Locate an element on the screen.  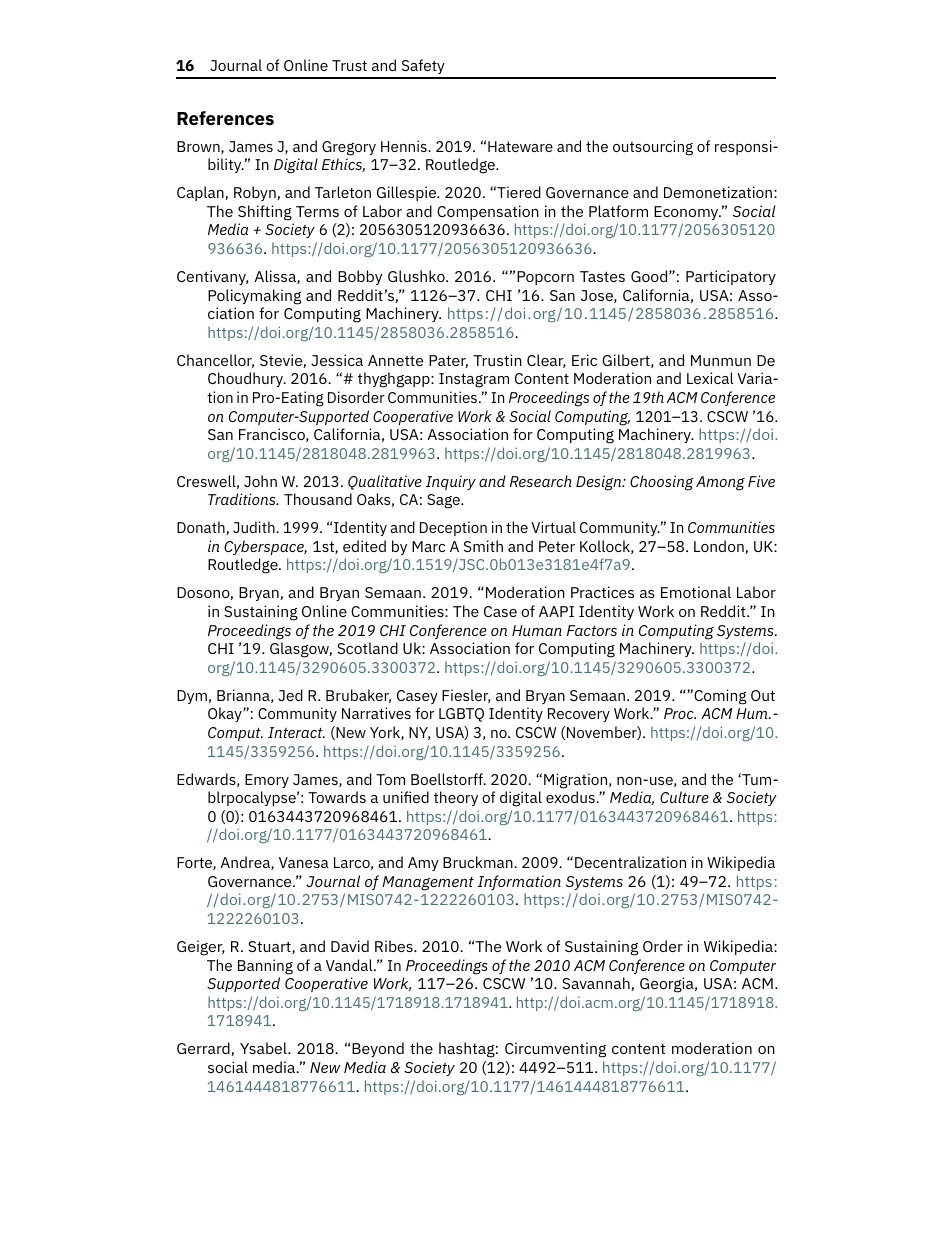
outsourcing is located at coordinates (653, 148).
